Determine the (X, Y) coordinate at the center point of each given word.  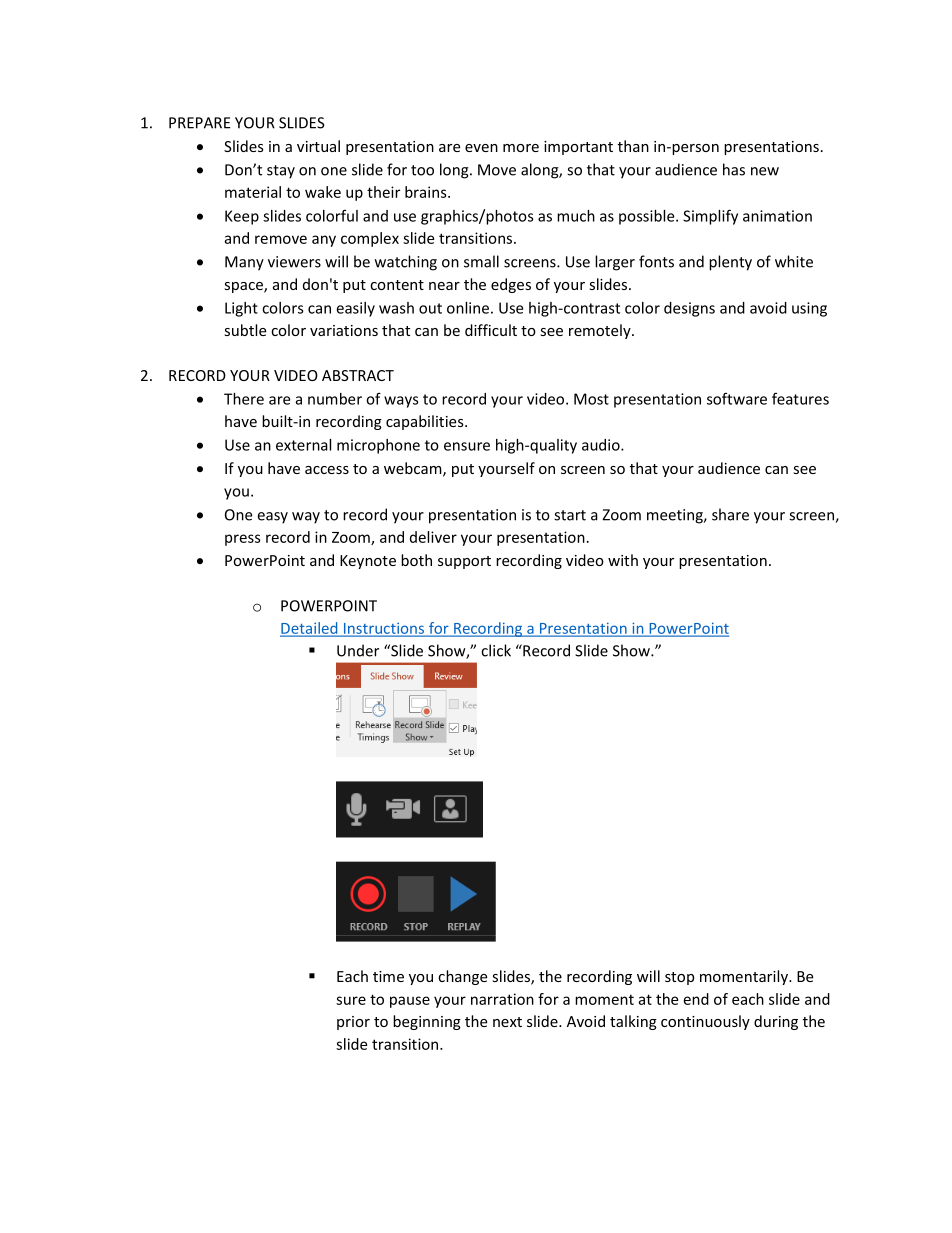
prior (353, 1023)
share (730, 514)
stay (281, 172)
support (464, 562)
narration (502, 999)
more (521, 148)
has (734, 169)
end (696, 999)
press (243, 540)
